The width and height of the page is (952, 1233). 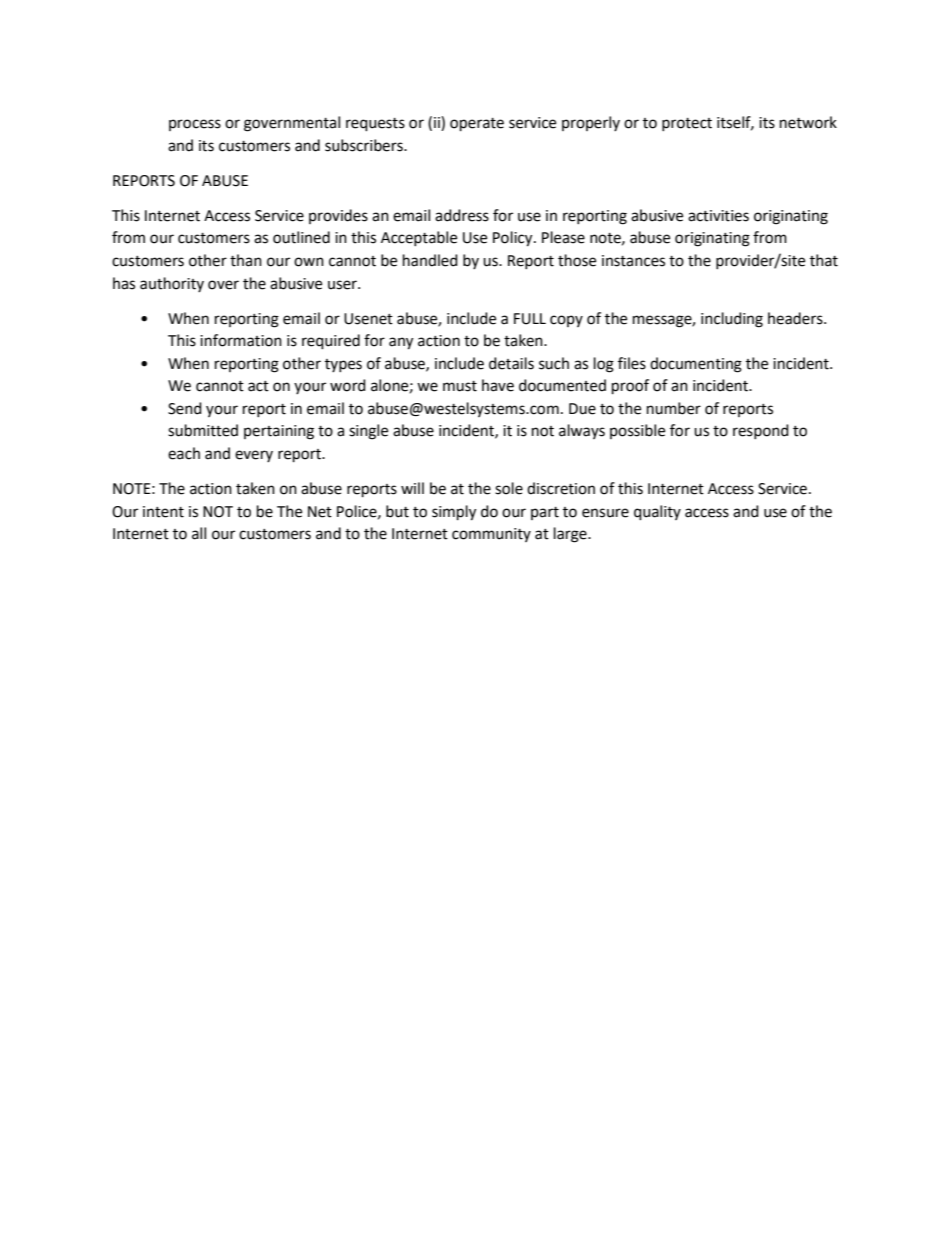 I want to click on outlined, so click(x=301, y=237).
